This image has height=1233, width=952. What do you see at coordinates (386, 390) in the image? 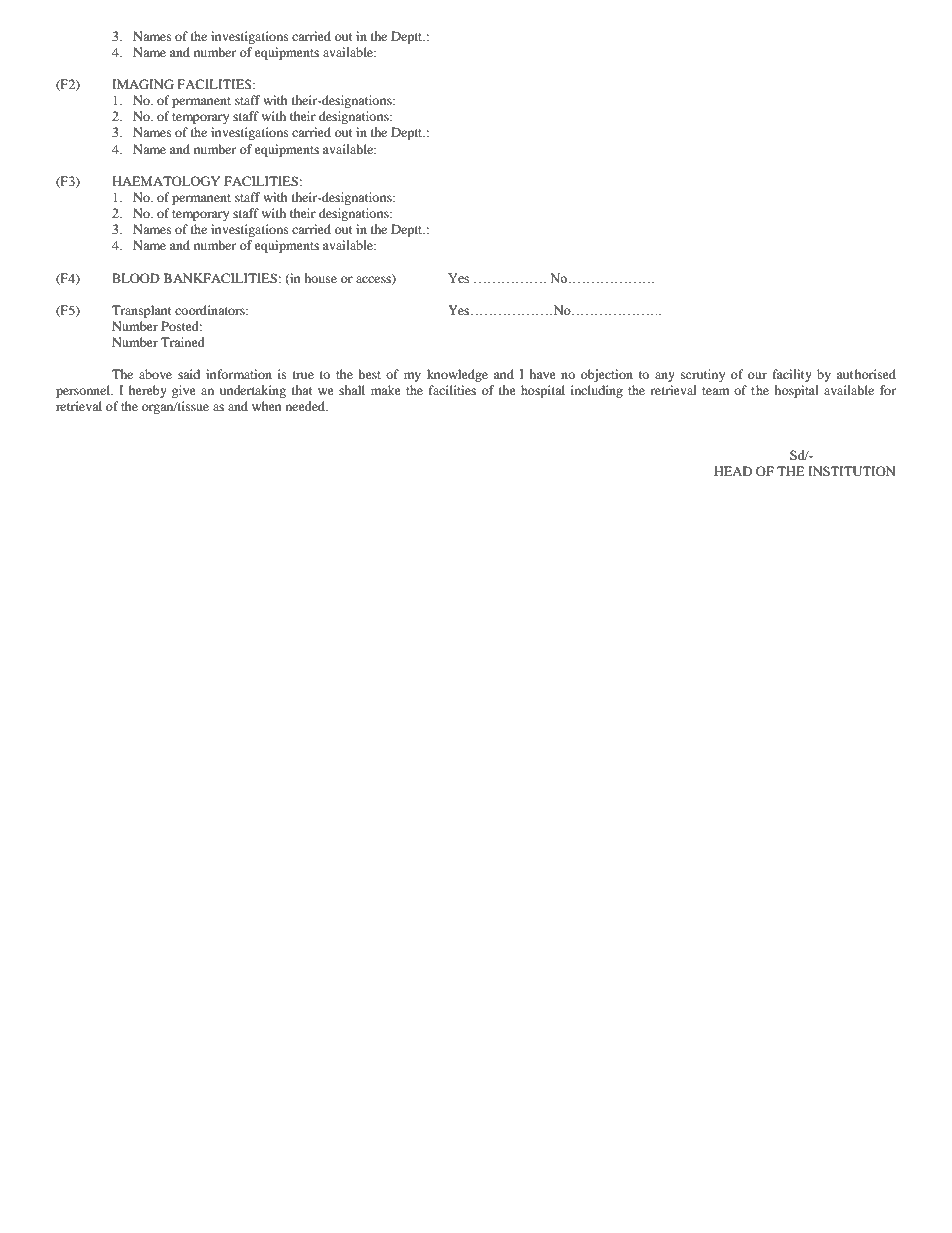
I see `make` at bounding box center [386, 390].
